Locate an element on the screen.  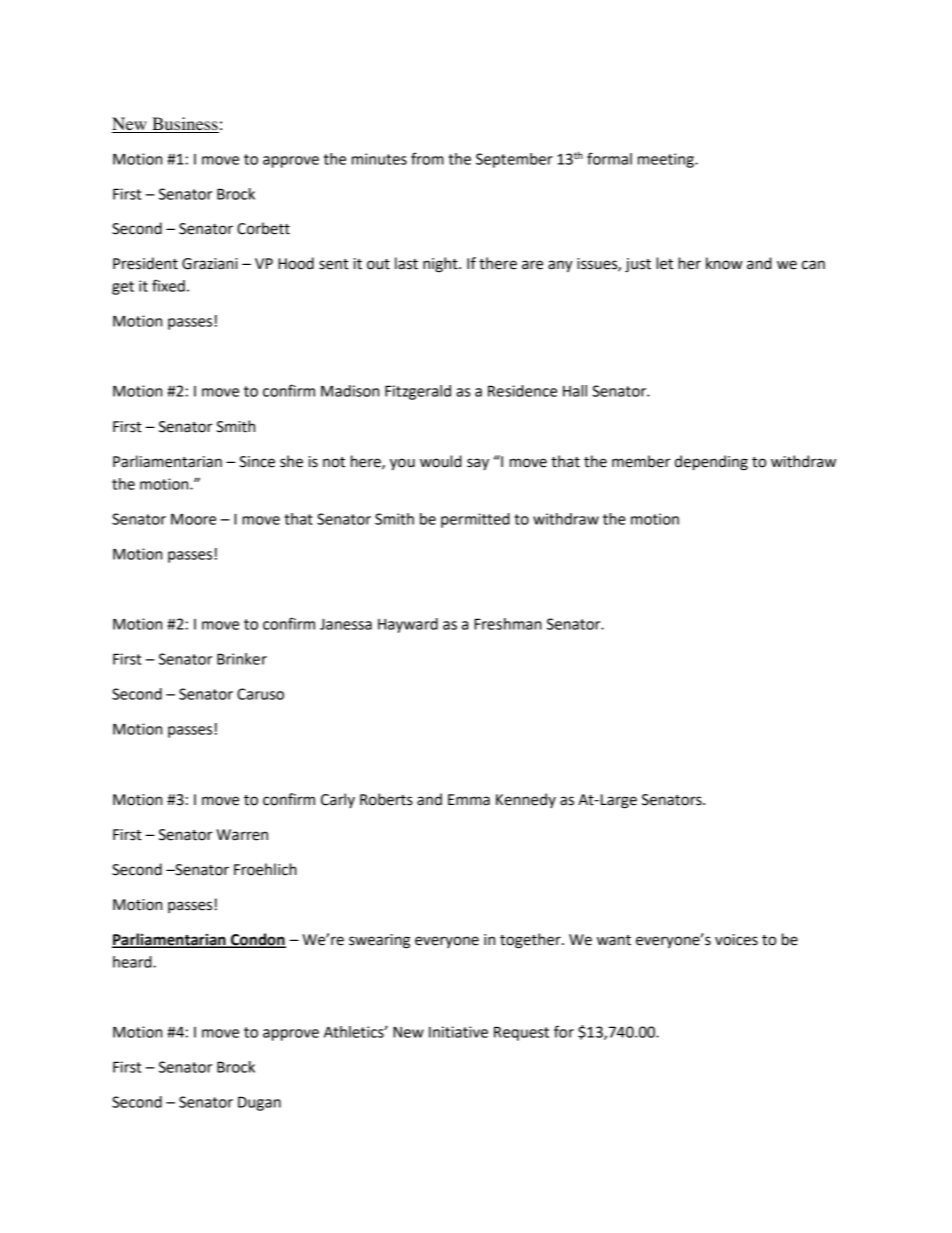
Since is located at coordinates (257, 462).
